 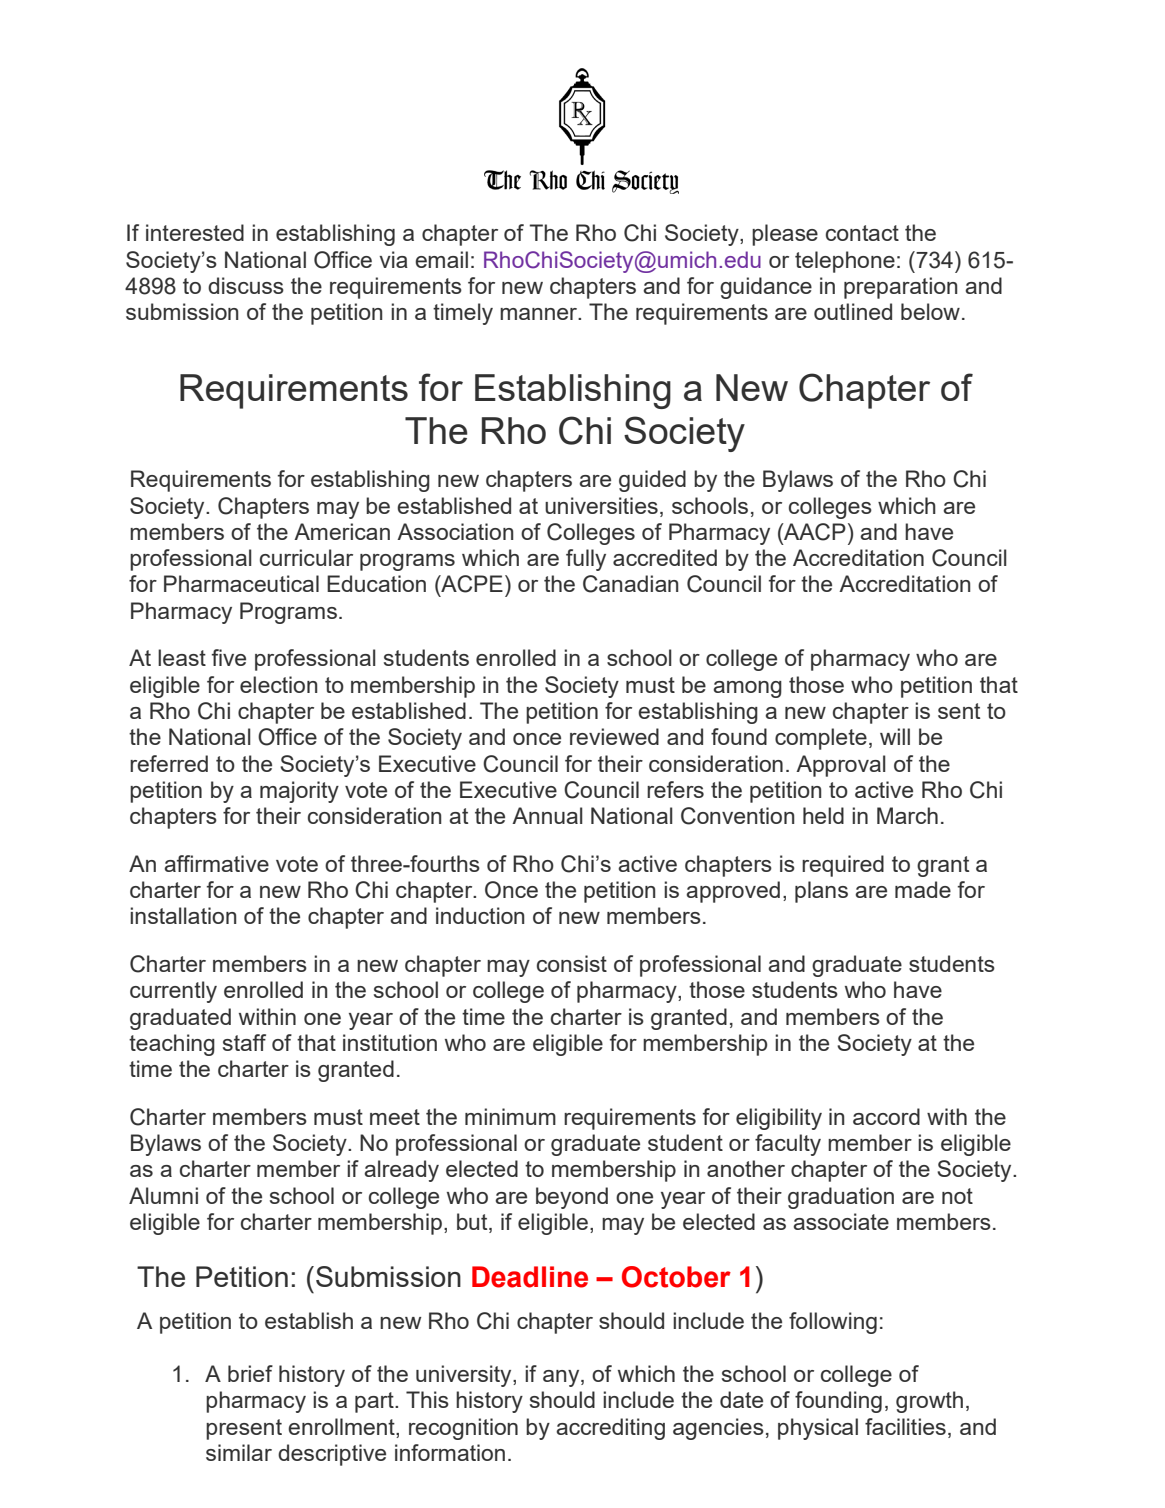 What do you see at coordinates (510, 1116) in the image?
I see `minimum` at bounding box center [510, 1116].
